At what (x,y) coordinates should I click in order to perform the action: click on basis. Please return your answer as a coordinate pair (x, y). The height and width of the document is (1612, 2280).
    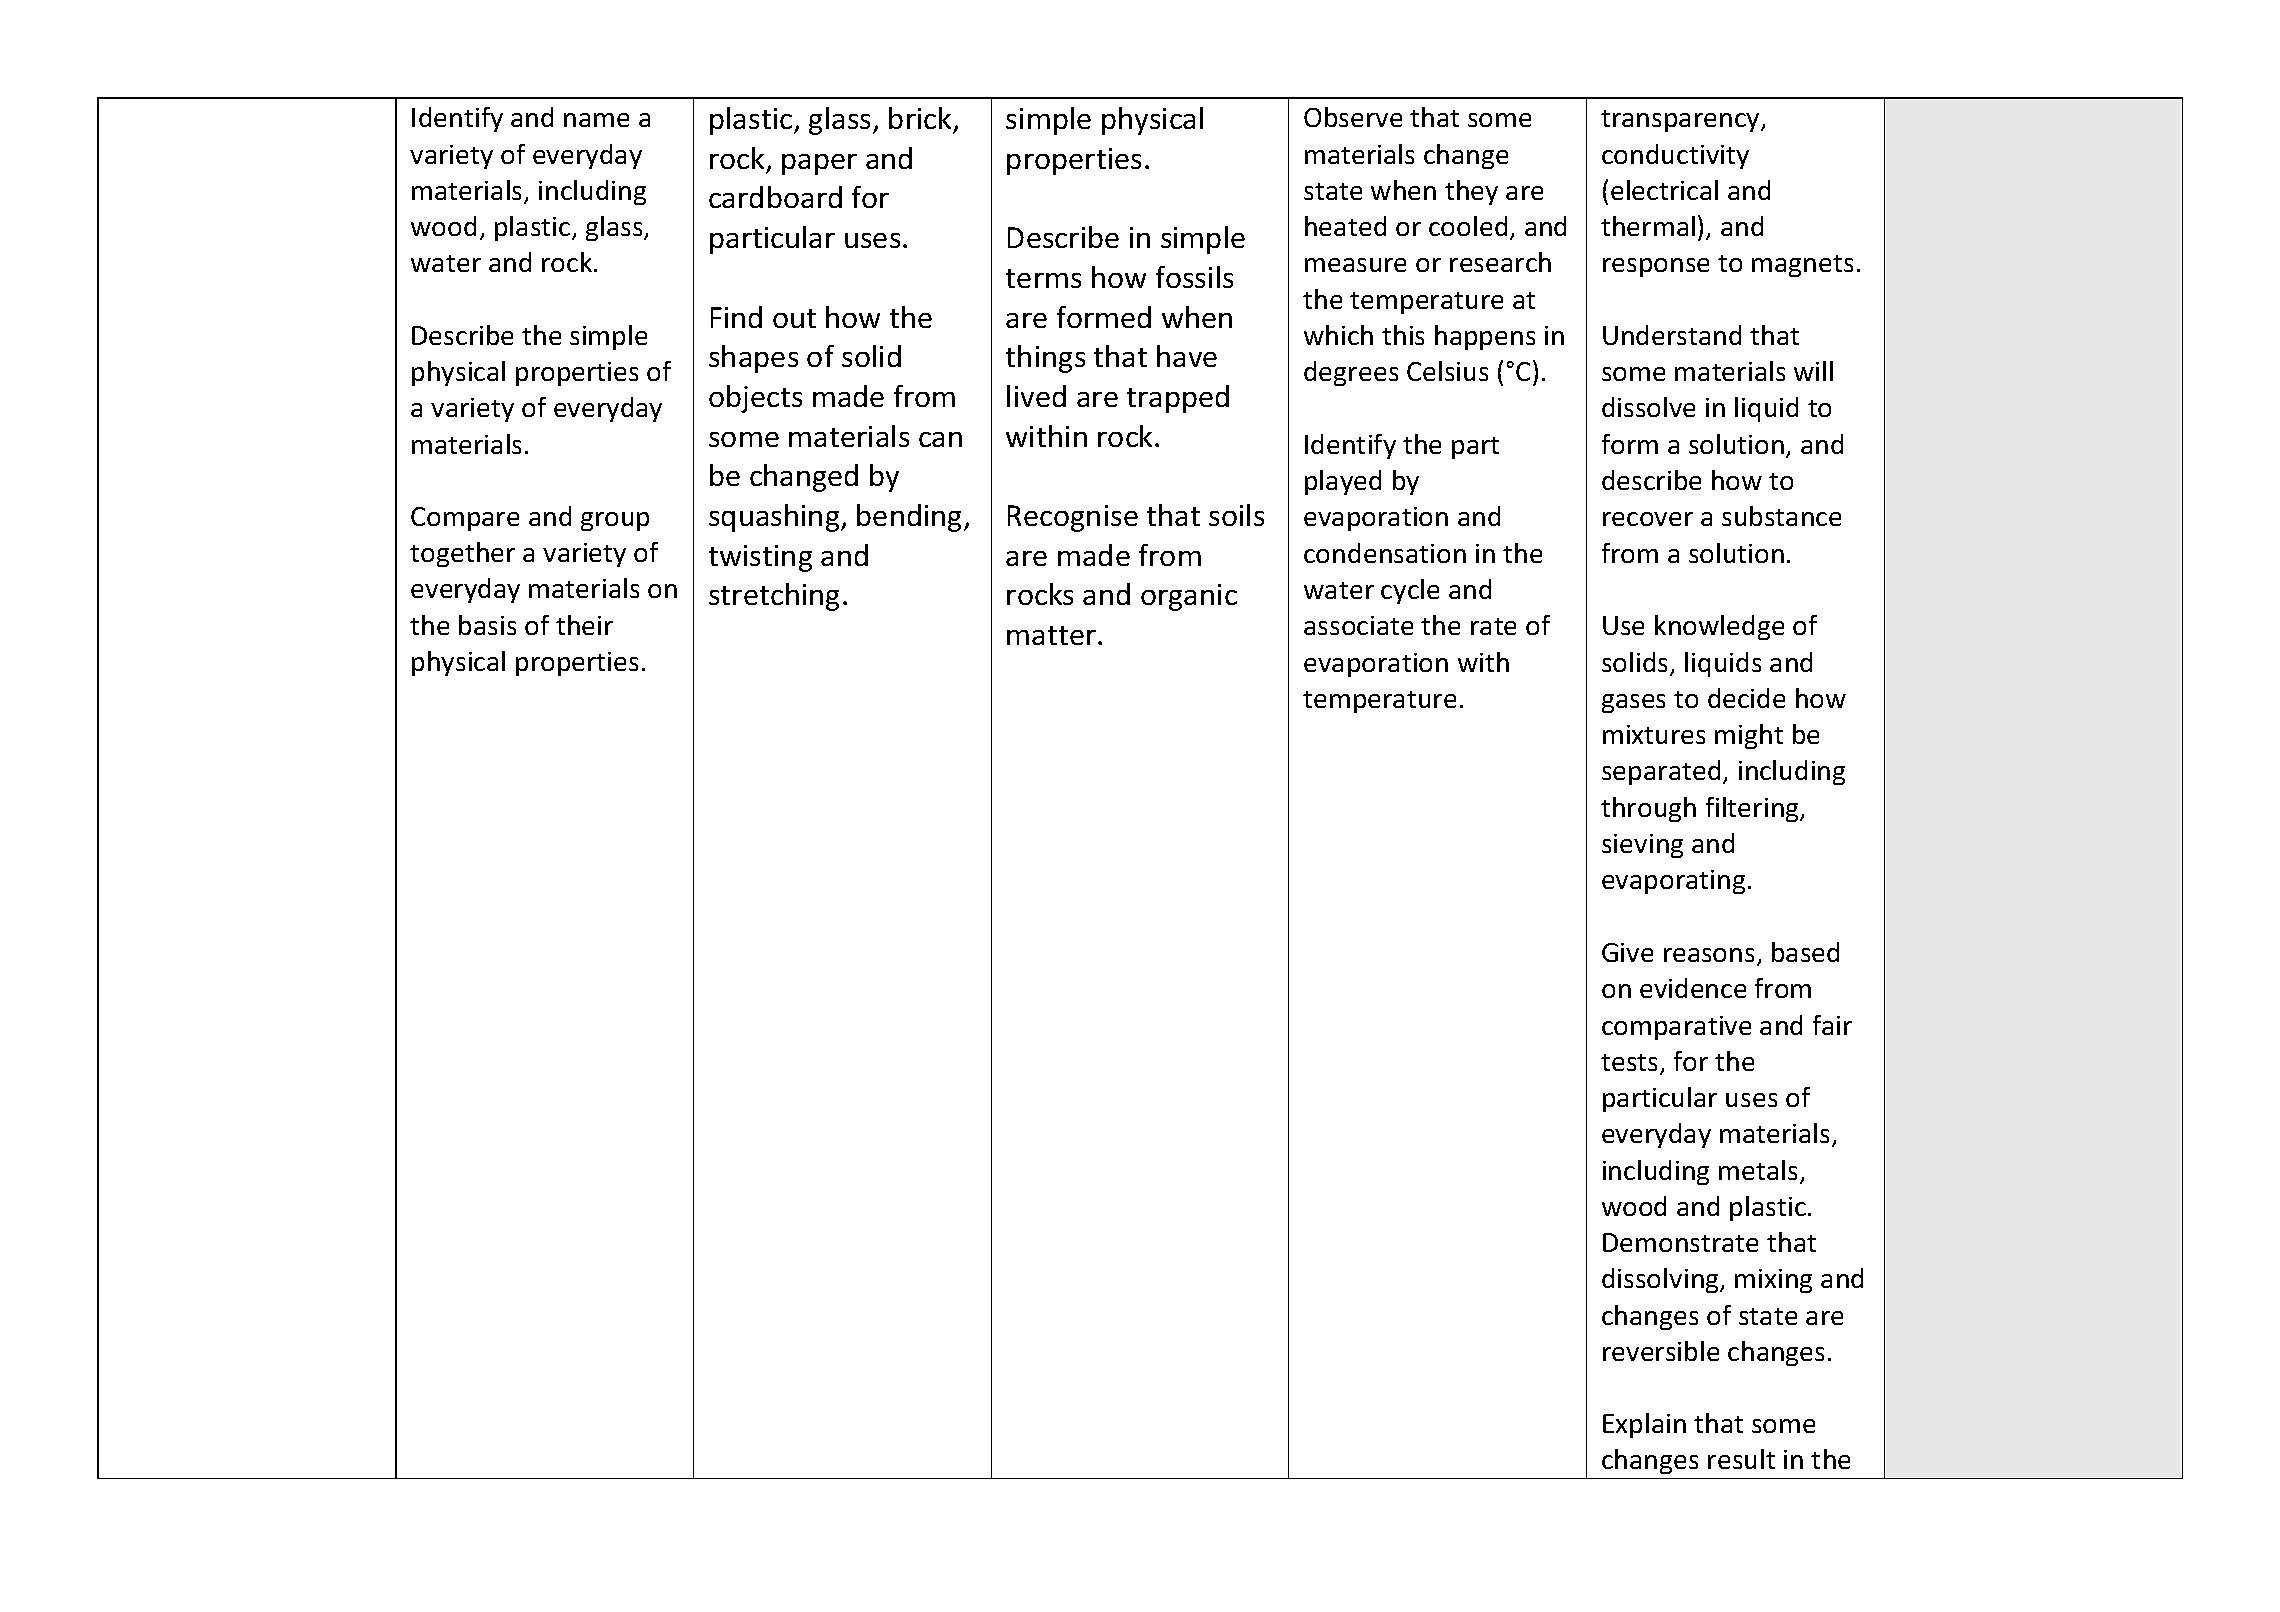
    Looking at the image, I should click on (487, 625).
